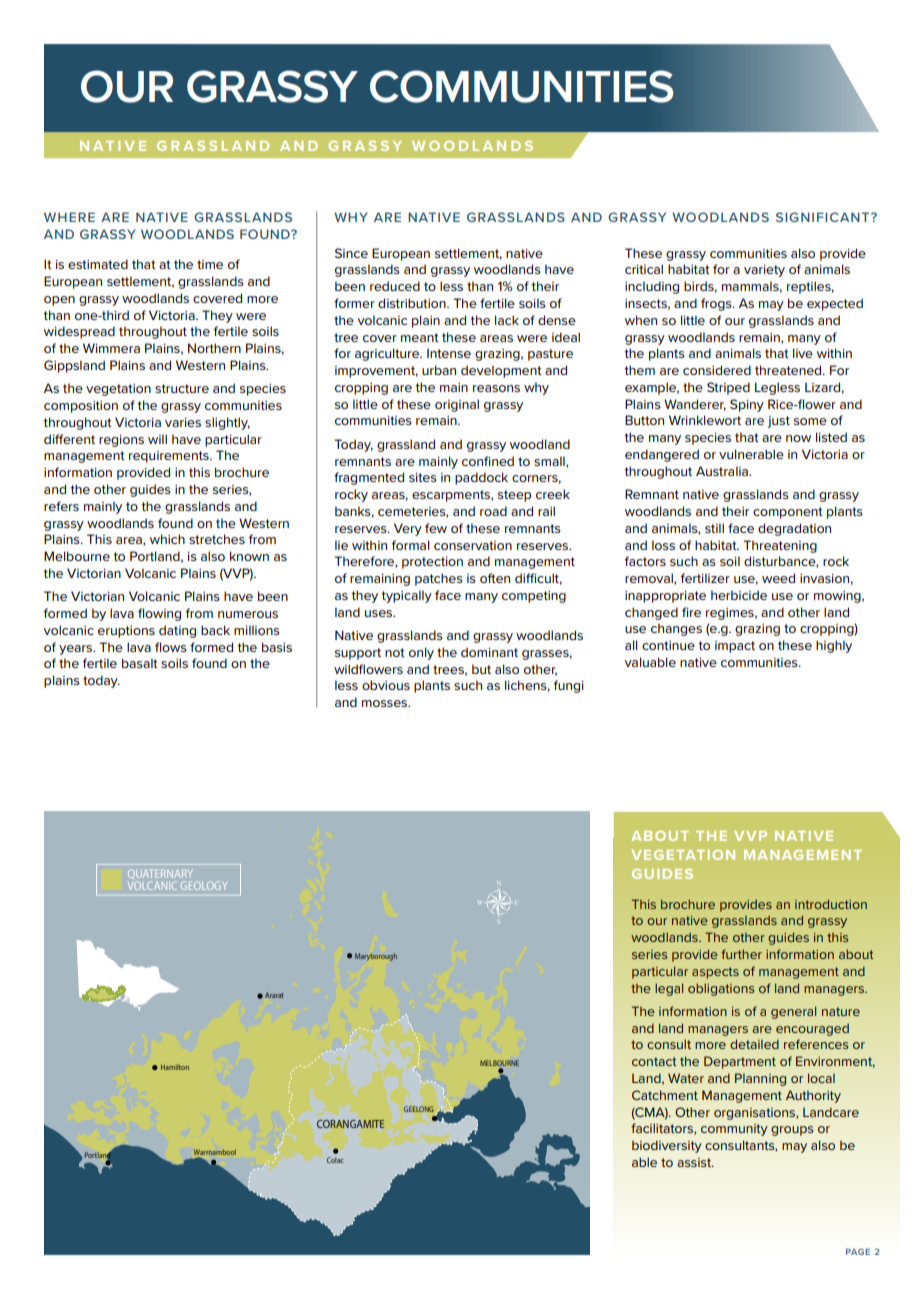  Describe the element at coordinates (274, 995) in the image. I see `Ararat` at that location.
